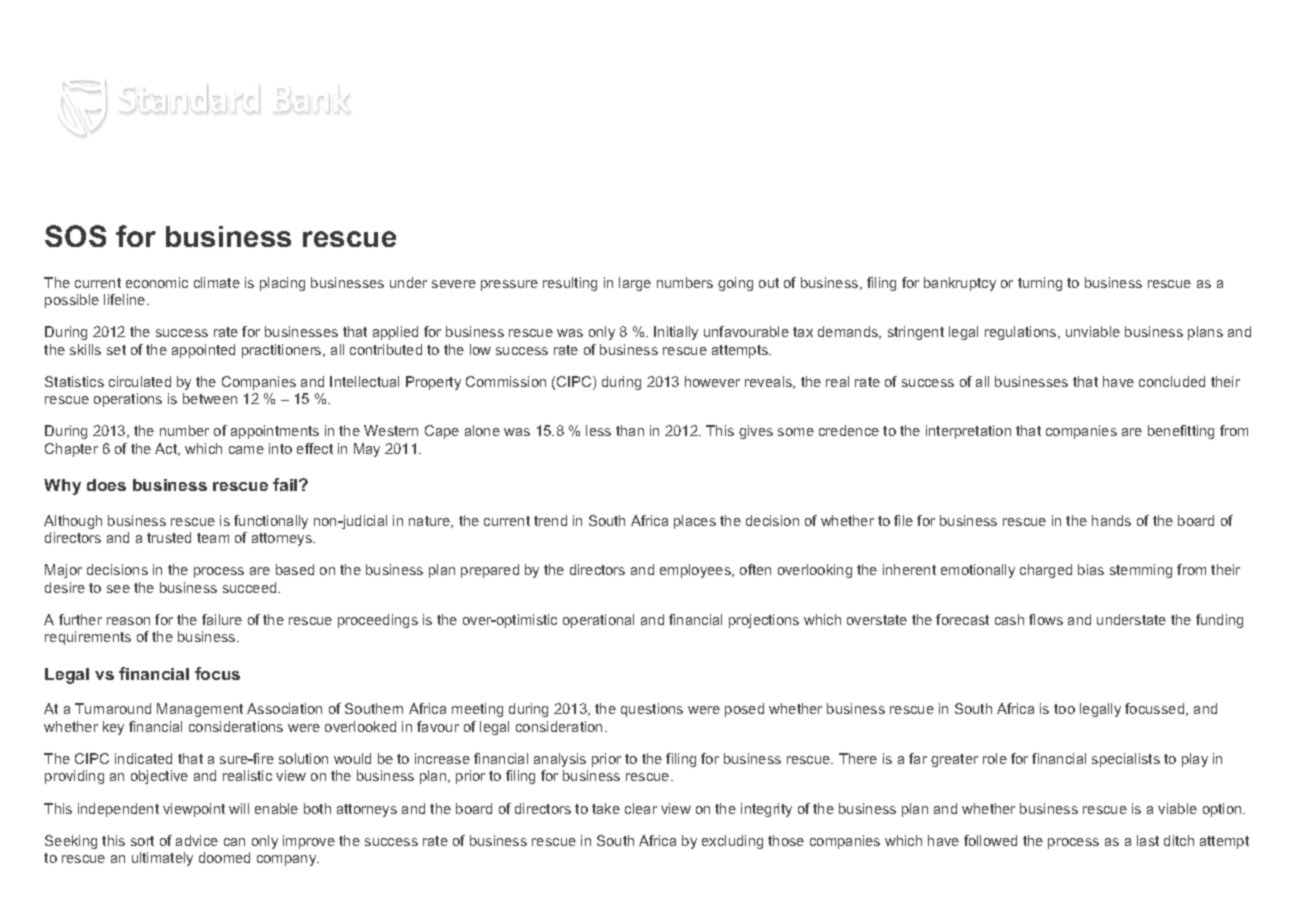 This image has height=924, width=1308. Describe the element at coordinates (1040, 284) in the image. I see `turning` at that location.
